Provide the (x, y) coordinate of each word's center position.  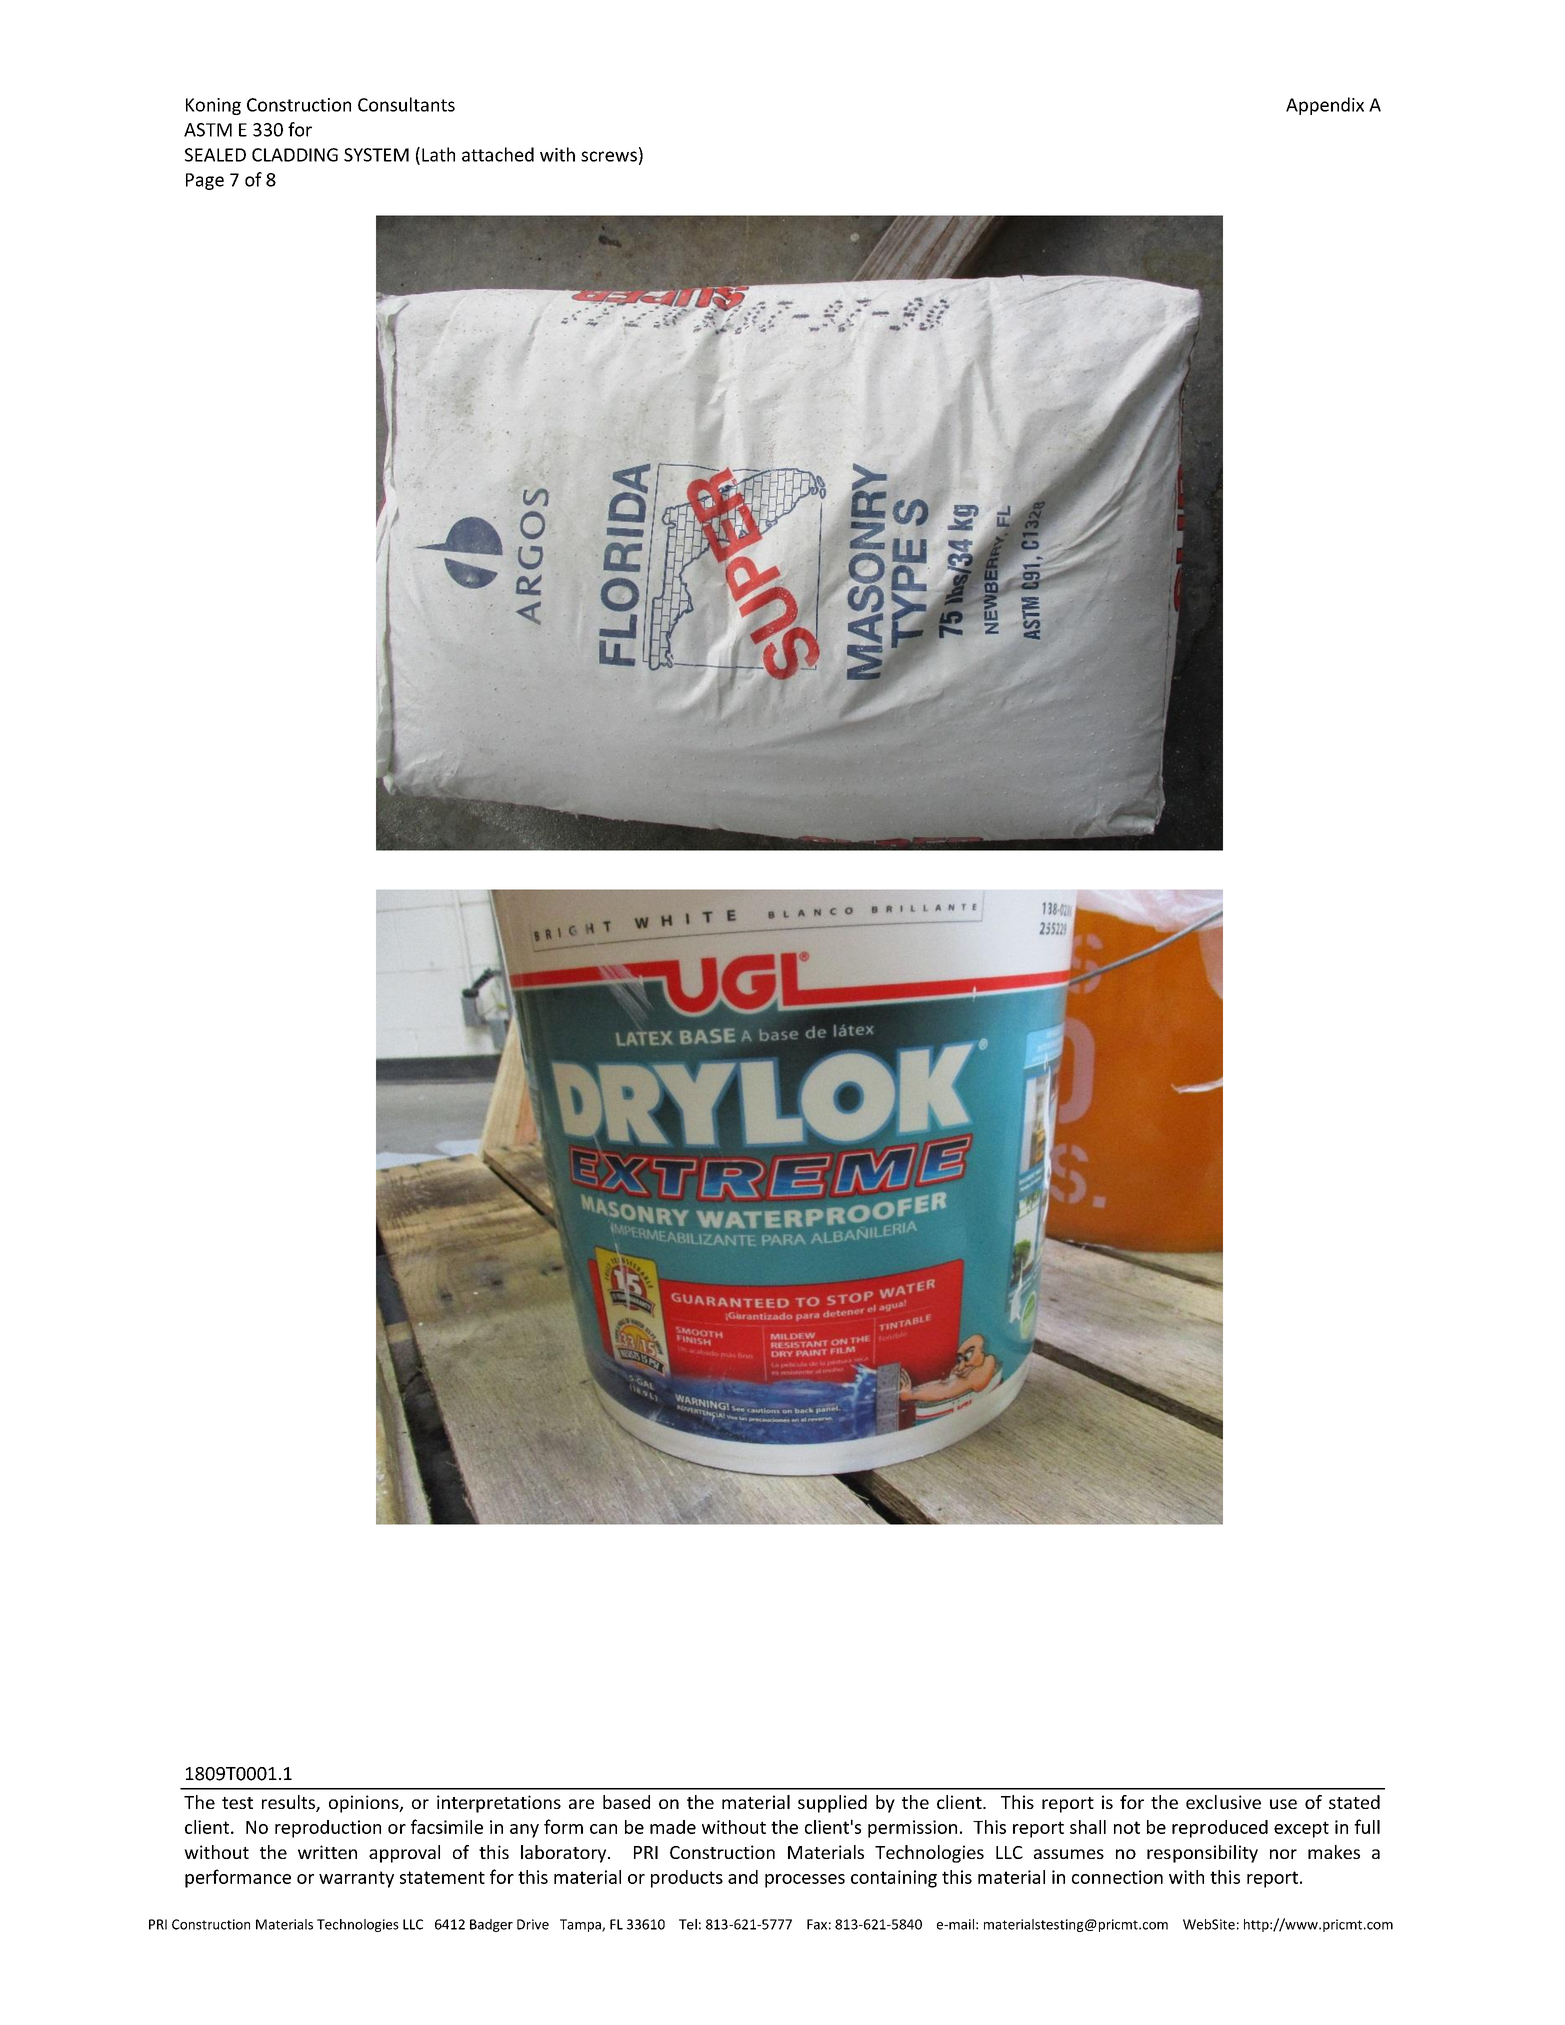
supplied (832, 1804)
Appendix (1325, 106)
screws (609, 156)
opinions (365, 1804)
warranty (356, 1879)
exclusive (1223, 1802)
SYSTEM (376, 155)
